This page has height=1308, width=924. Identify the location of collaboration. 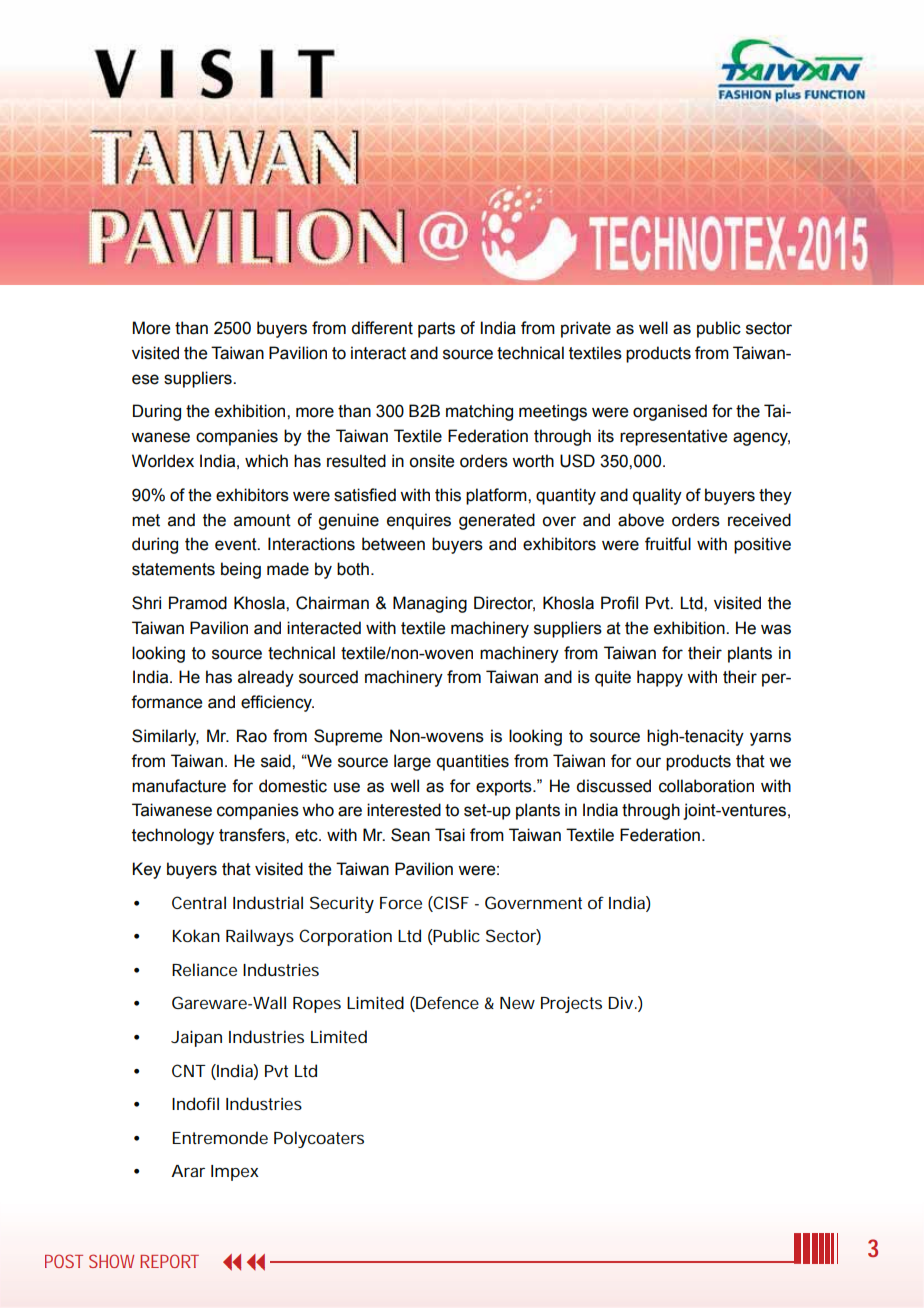
(706, 786).
